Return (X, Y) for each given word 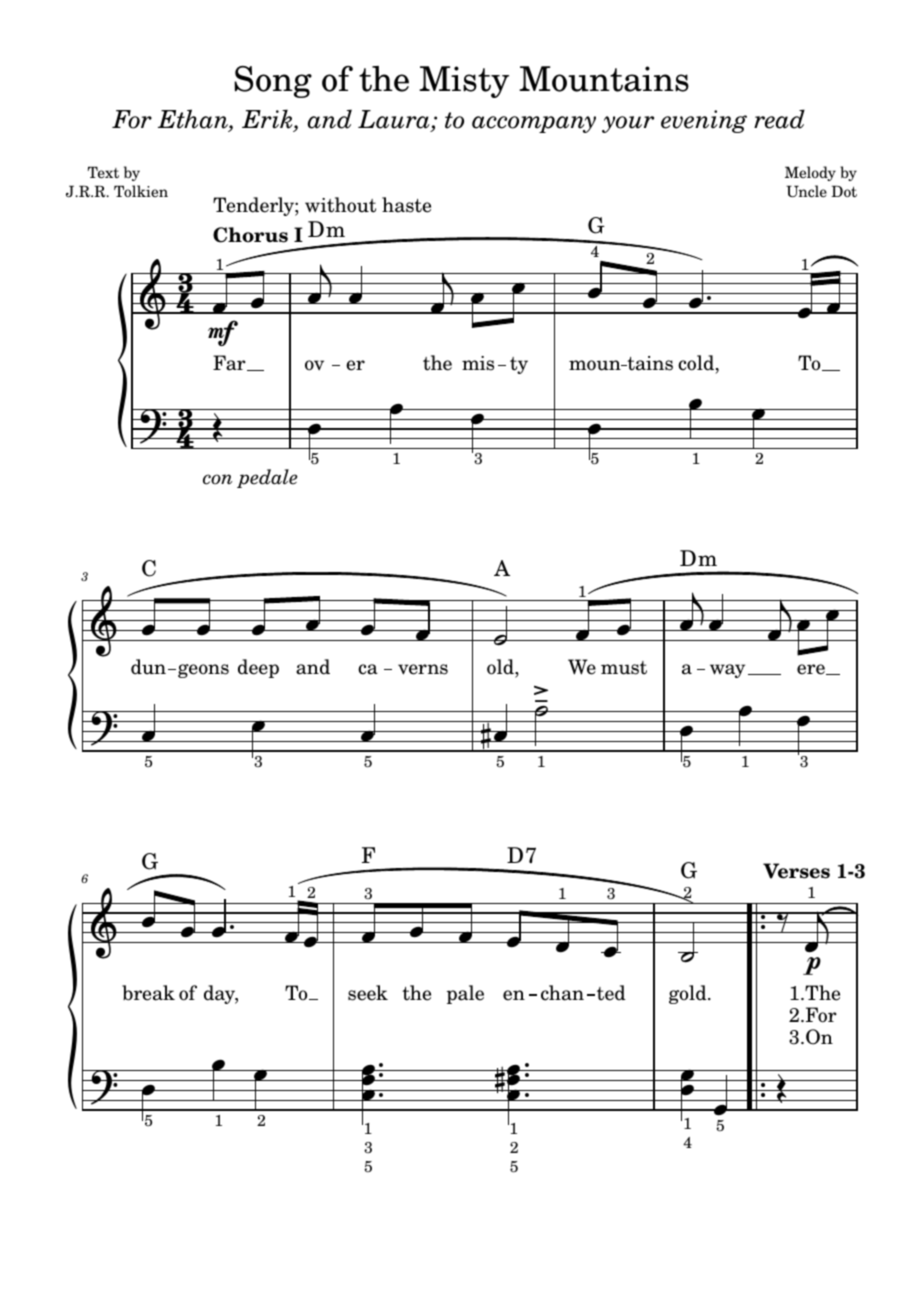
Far (230, 363)
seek (368, 993)
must (624, 668)
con (217, 479)
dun (148, 667)
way (727, 671)
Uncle (806, 191)
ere (812, 669)
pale (465, 994)
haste (406, 205)
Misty (464, 82)
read (779, 119)
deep (258, 668)
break (148, 993)
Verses (796, 871)
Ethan (194, 120)
